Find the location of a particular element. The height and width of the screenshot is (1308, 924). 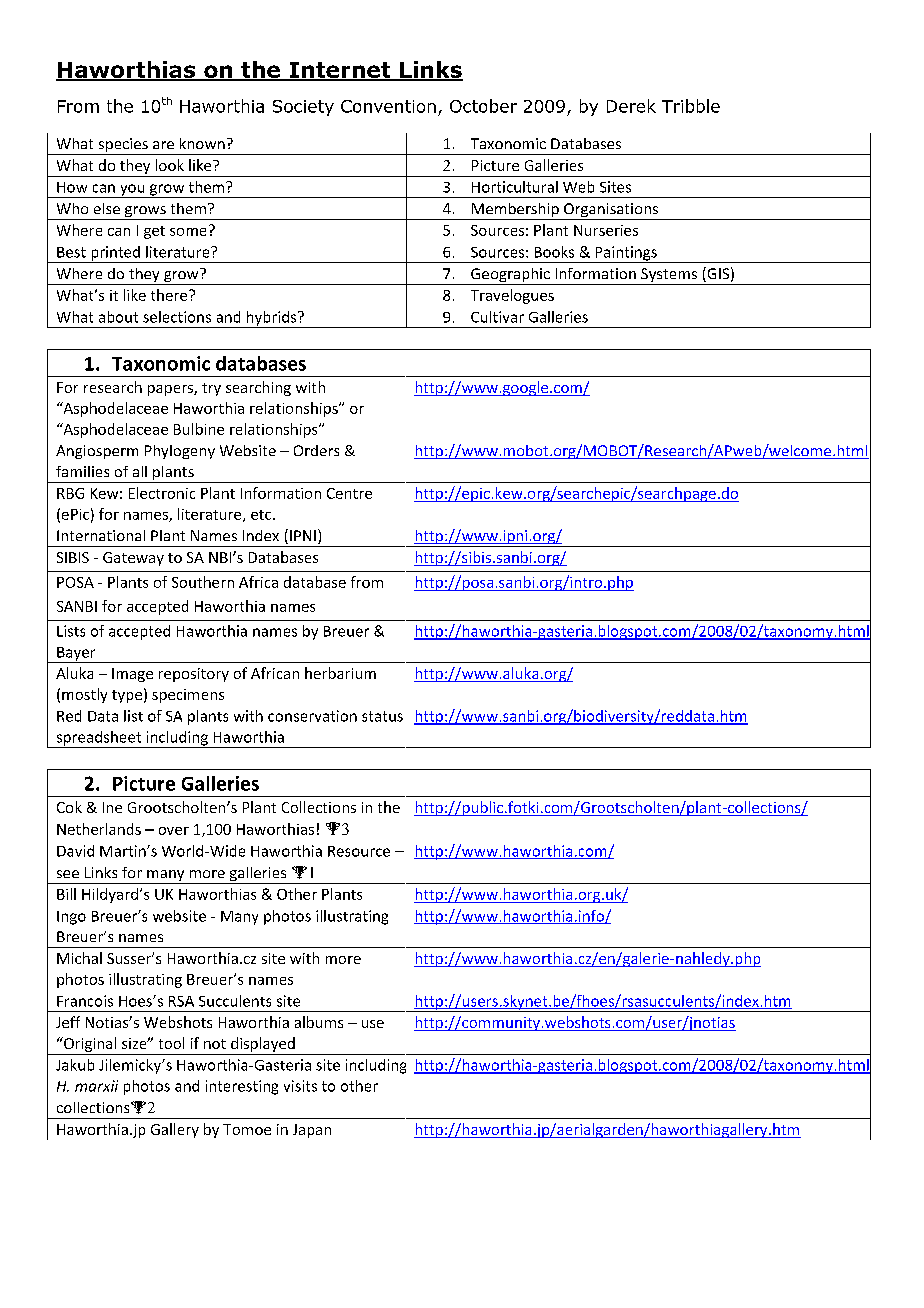

herbarium is located at coordinates (340, 673).
